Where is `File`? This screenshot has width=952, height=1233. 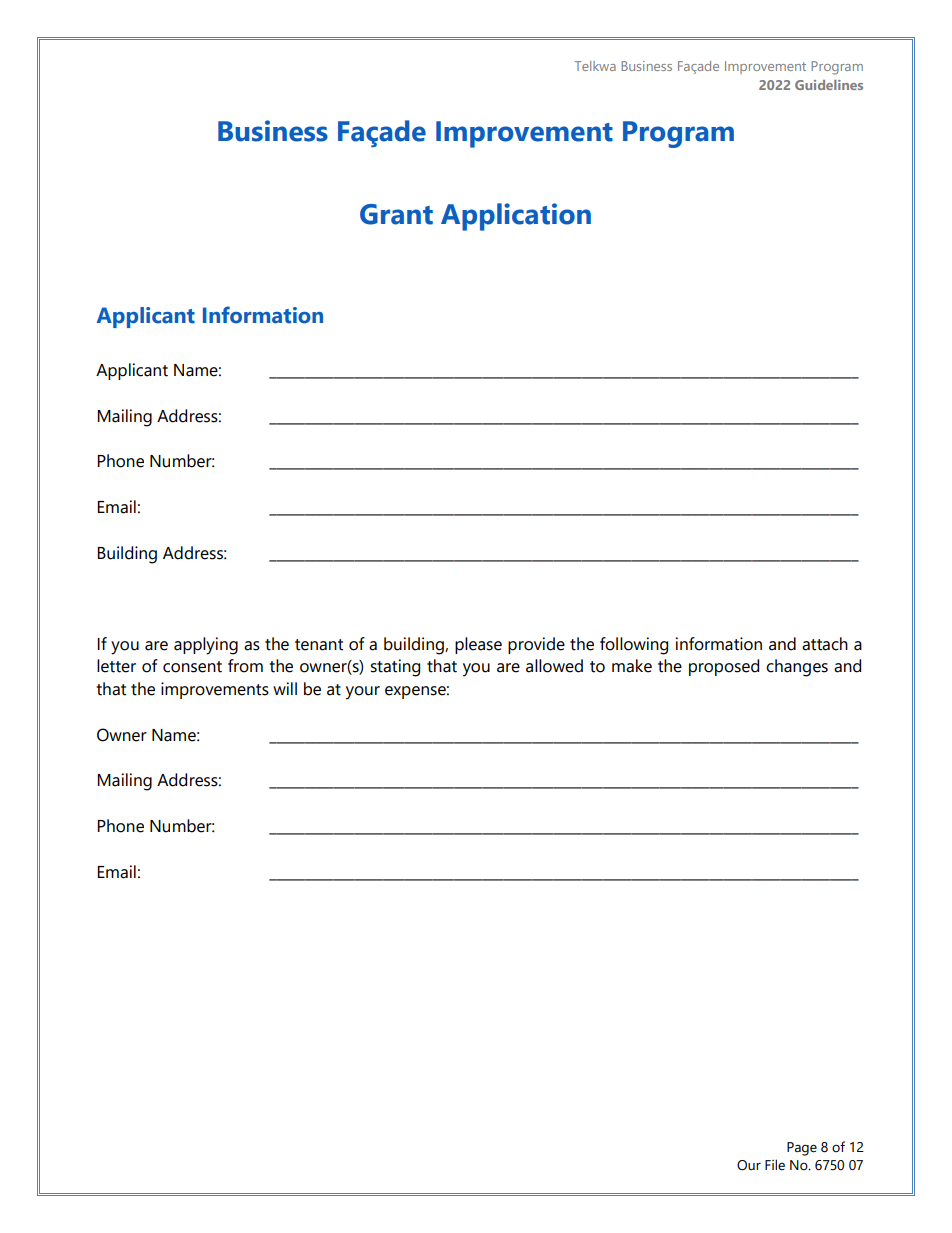
File is located at coordinates (775, 1165).
